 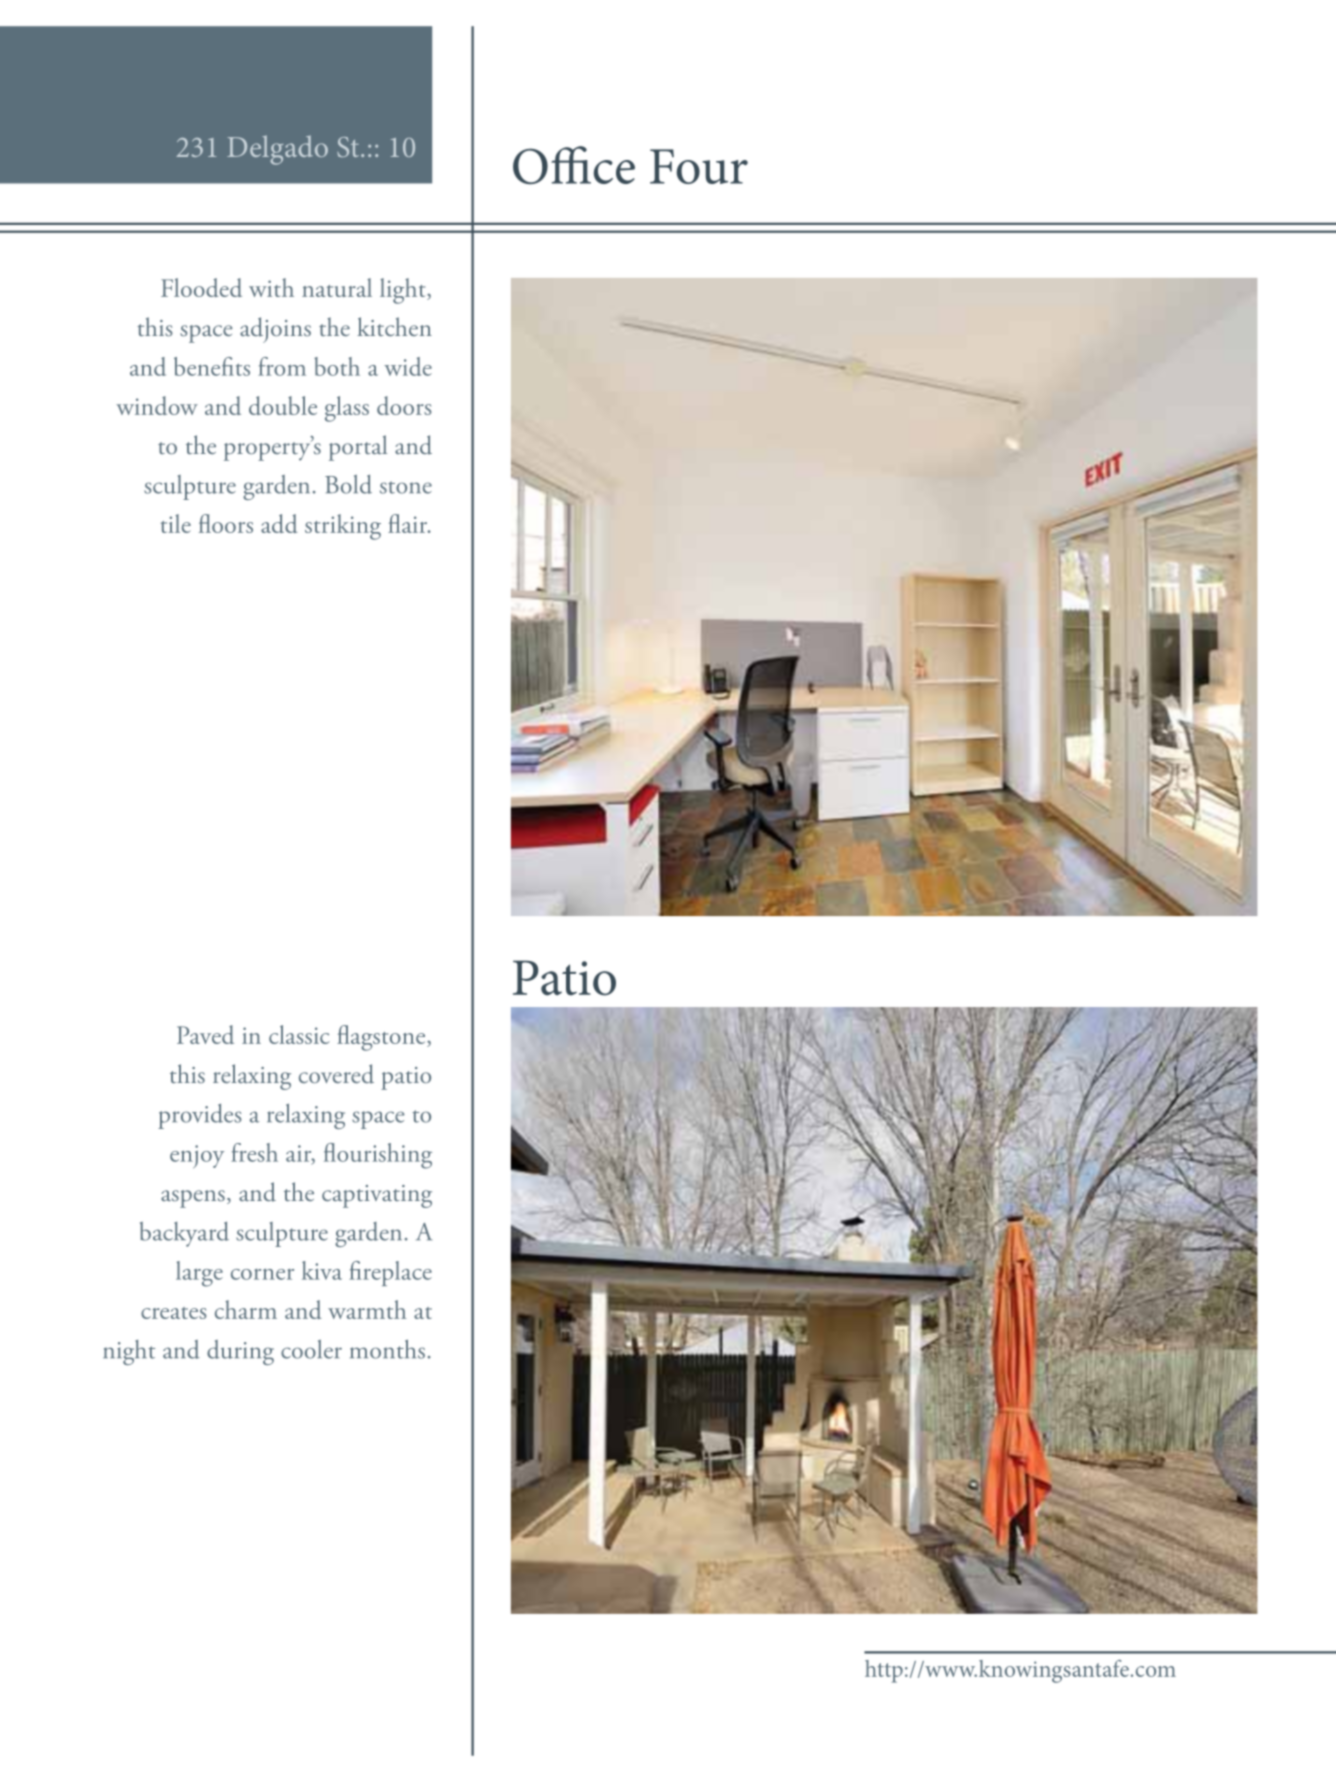 I want to click on Delgado, so click(x=277, y=150).
